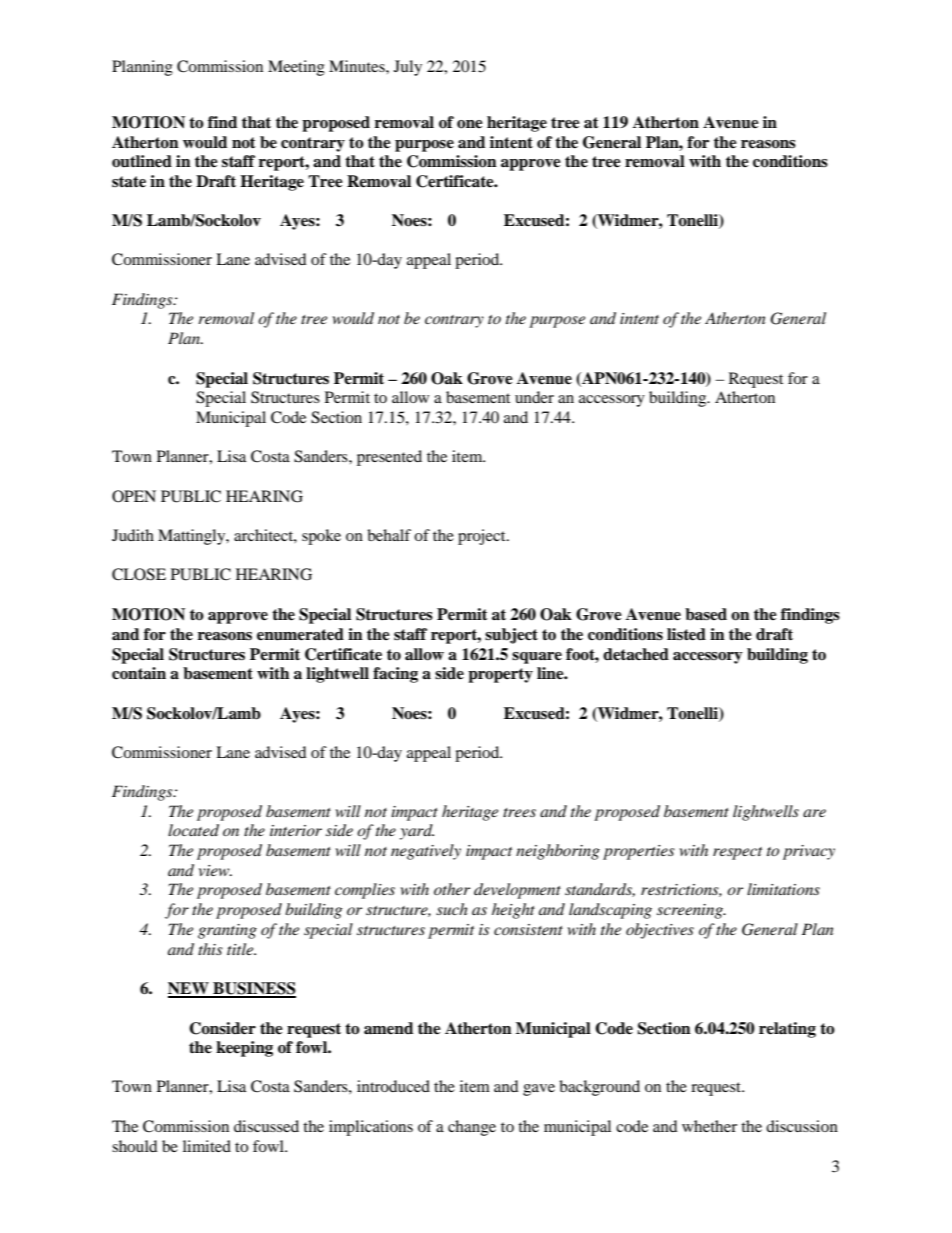 The image size is (952, 1233). What do you see at coordinates (408, 68) in the screenshot?
I see `July` at bounding box center [408, 68].
